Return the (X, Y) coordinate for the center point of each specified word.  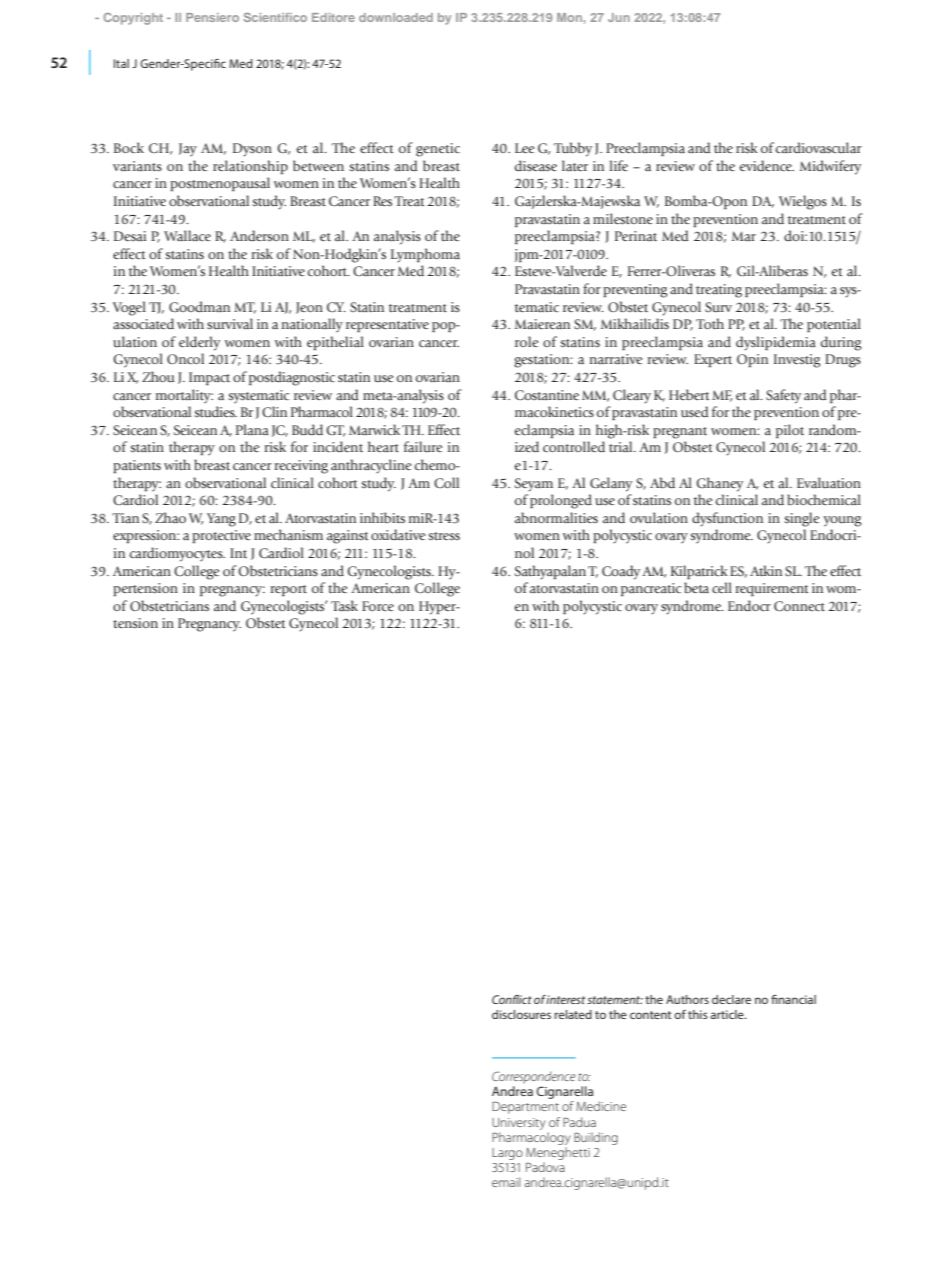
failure (423, 447)
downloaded (396, 17)
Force (378, 606)
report (288, 590)
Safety (783, 396)
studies (215, 411)
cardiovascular (819, 147)
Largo (507, 1154)
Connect (799, 606)
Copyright (133, 19)
